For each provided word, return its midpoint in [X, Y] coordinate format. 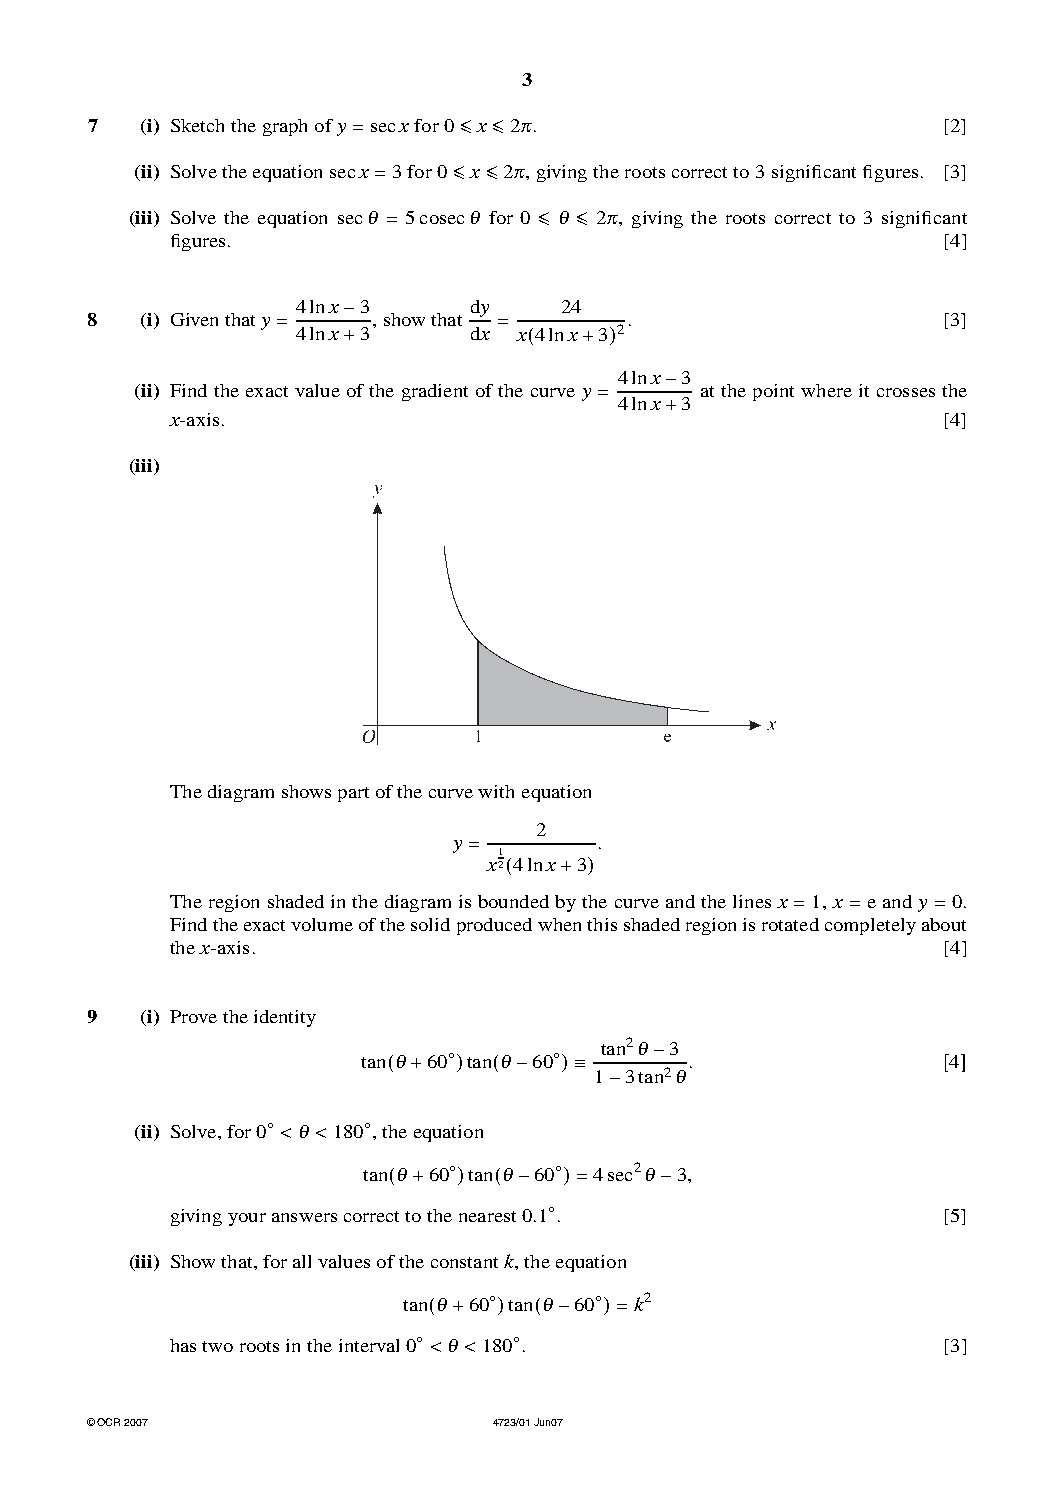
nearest [487, 1216]
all [302, 1261]
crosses [906, 392]
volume [322, 924]
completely [870, 926]
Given [194, 319]
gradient [435, 392]
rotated [790, 924]
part [353, 794]
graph [285, 127]
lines [752, 901]
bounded [513, 901]
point [773, 392]
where [826, 390]
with [496, 791]
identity [285, 1018]
